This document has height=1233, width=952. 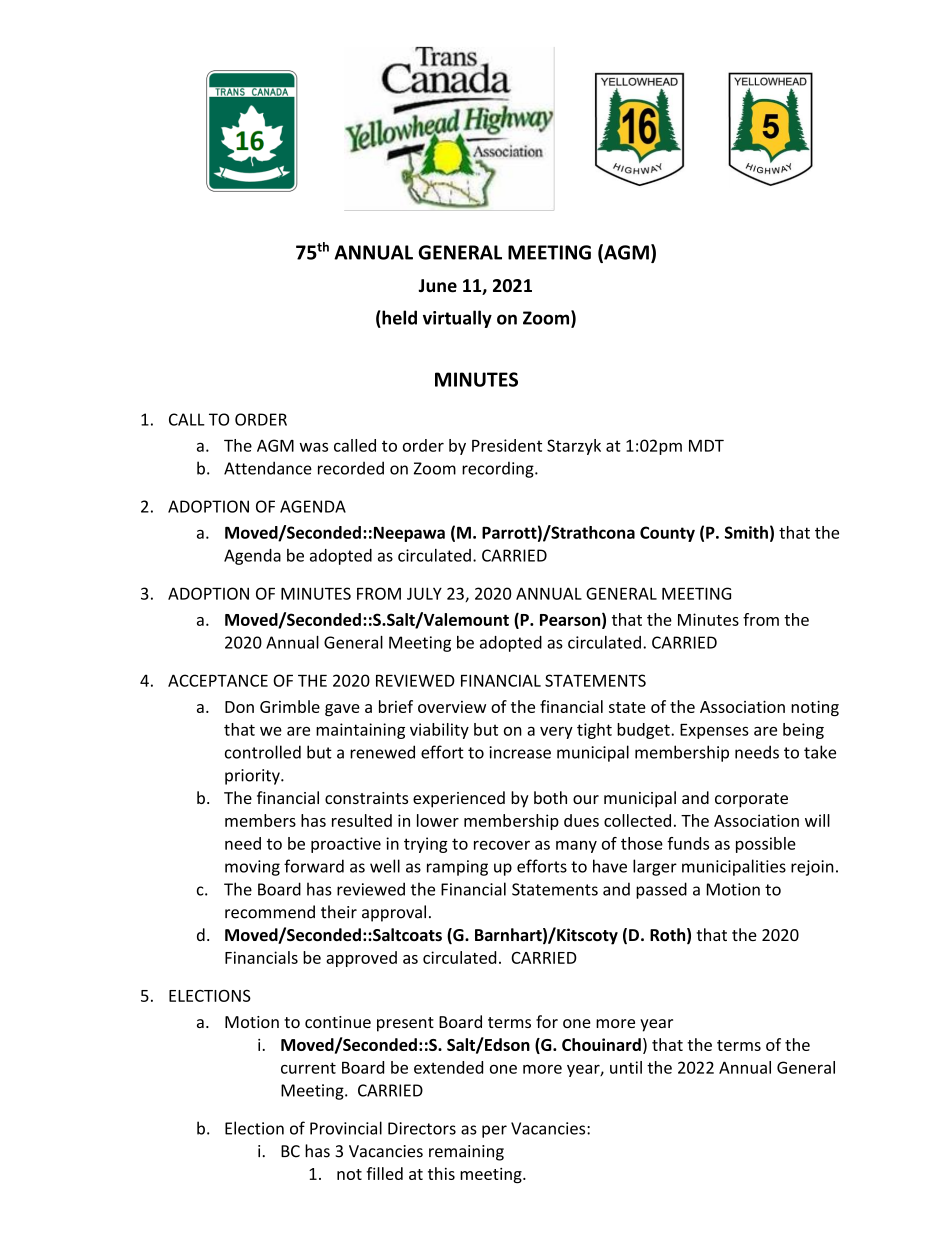 I want to click on Expenses, so click(x=714, y=731).
